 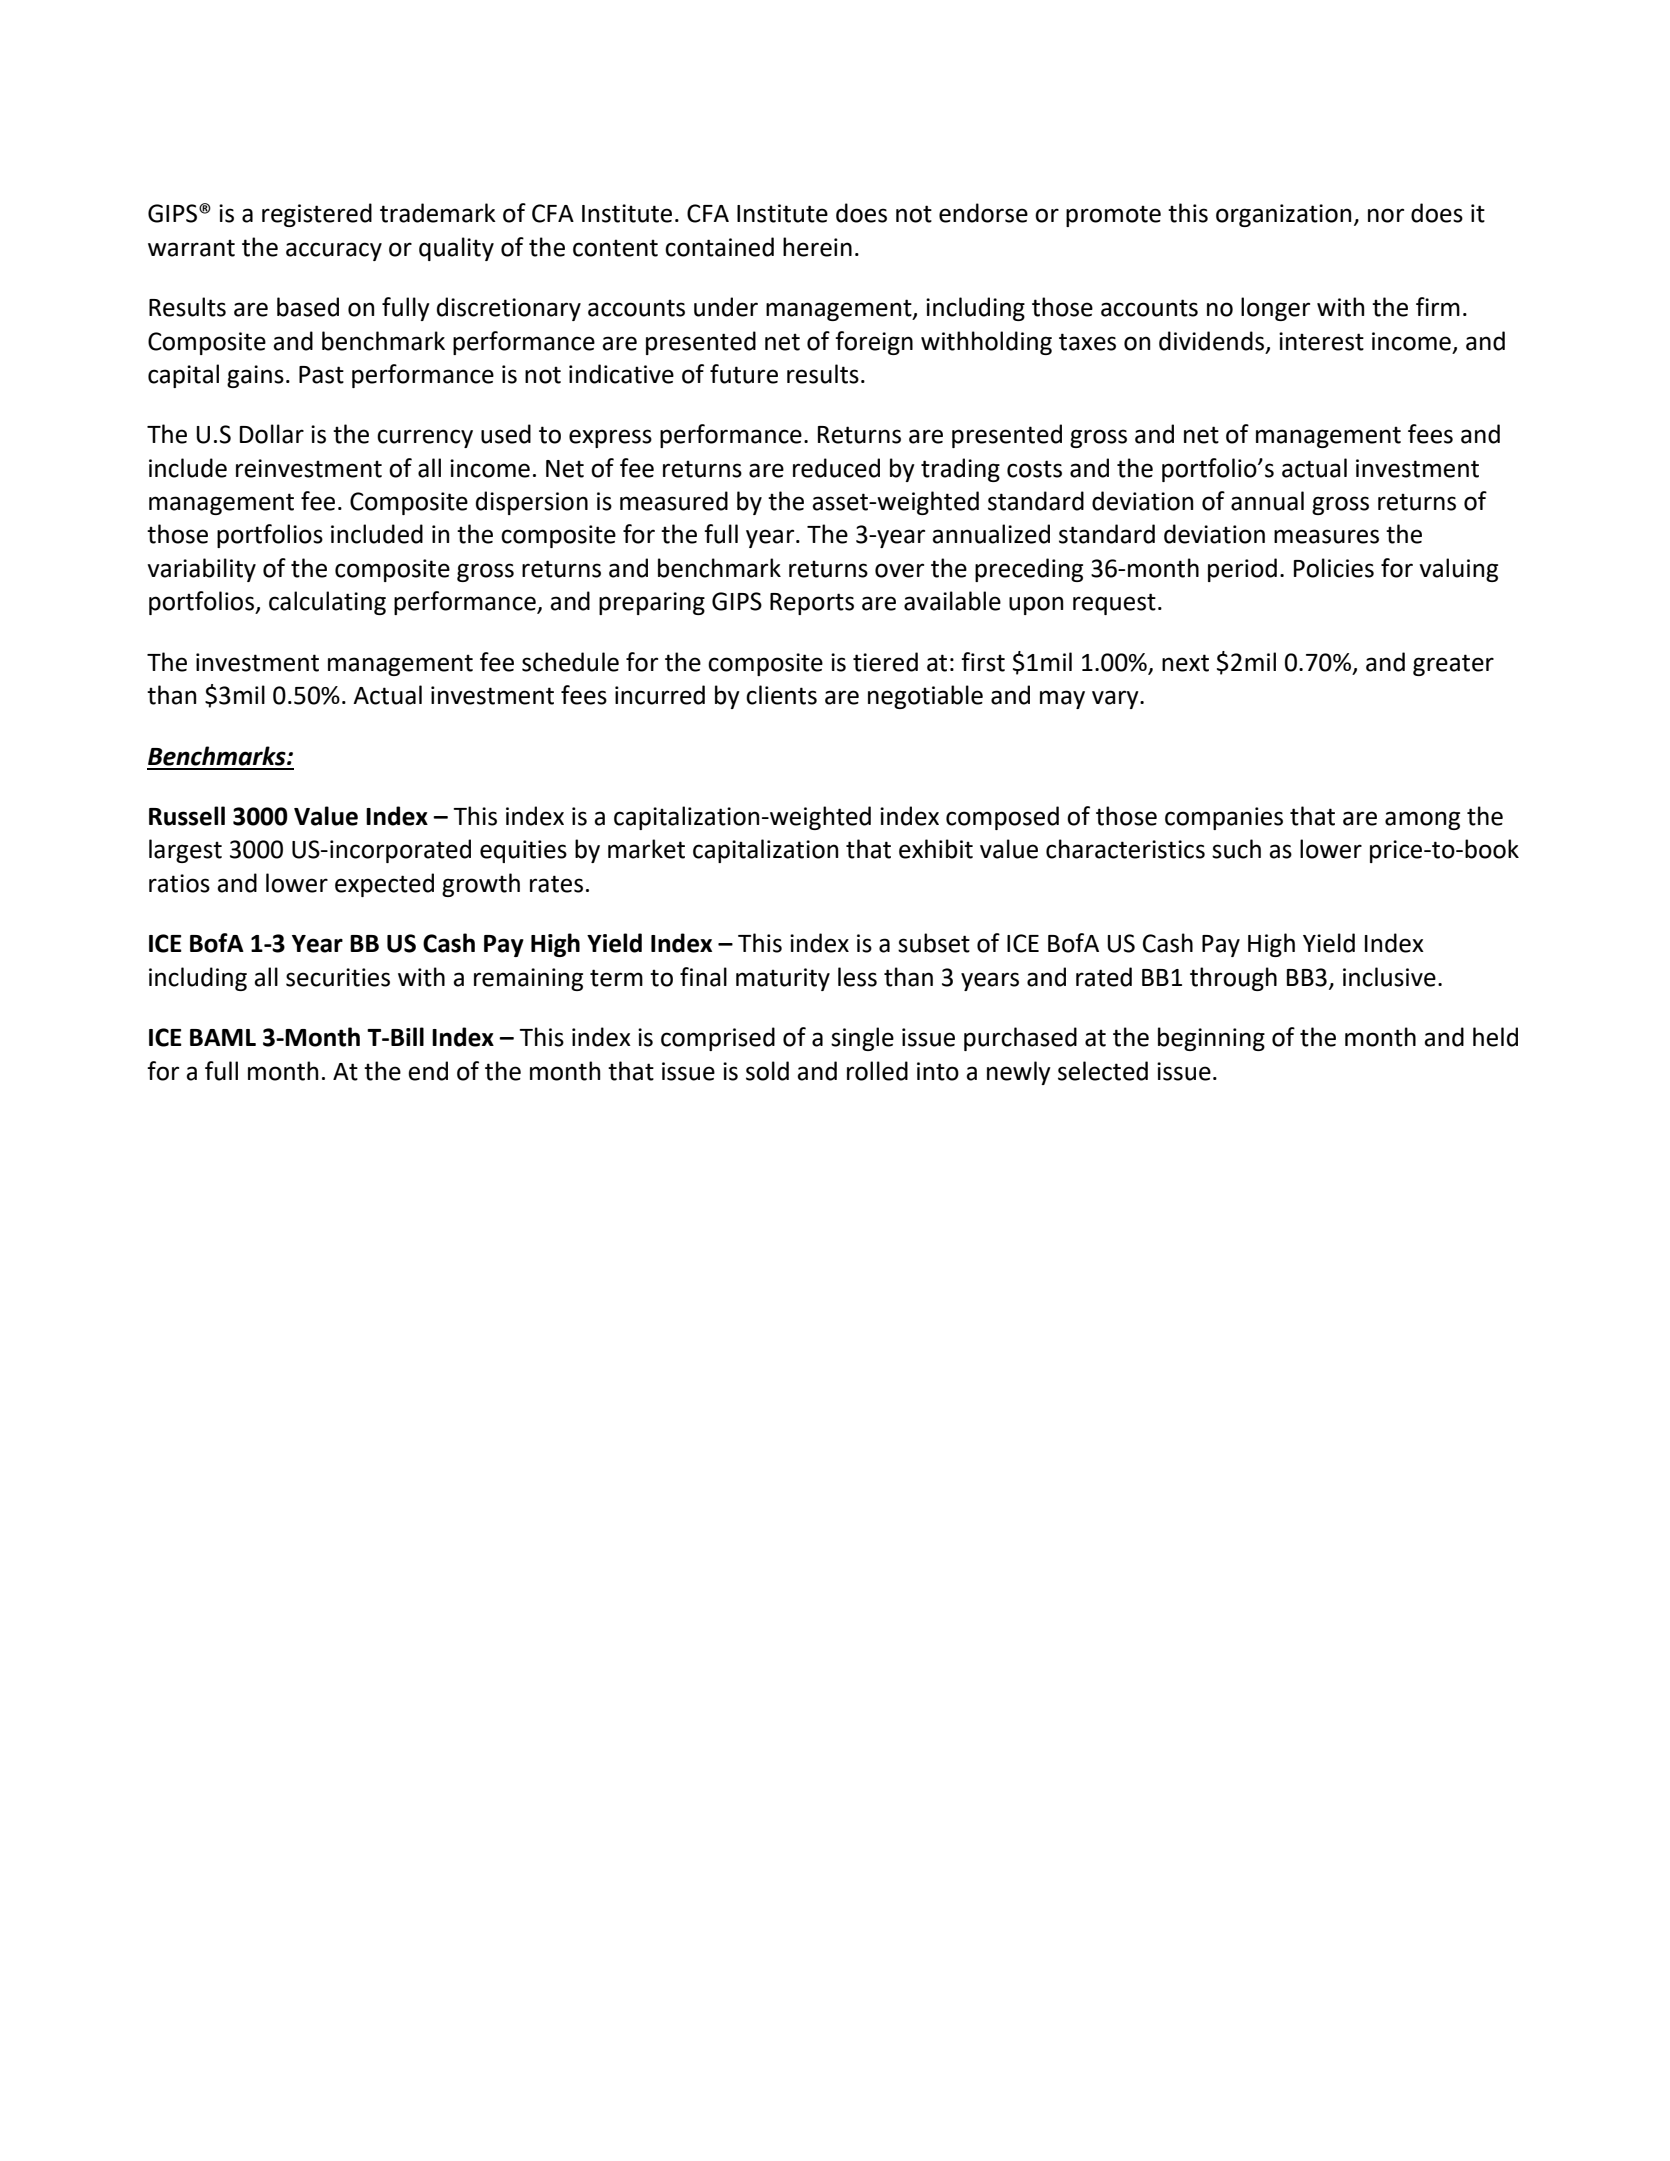 I want to click on herein, so click(x=817, y=247).
